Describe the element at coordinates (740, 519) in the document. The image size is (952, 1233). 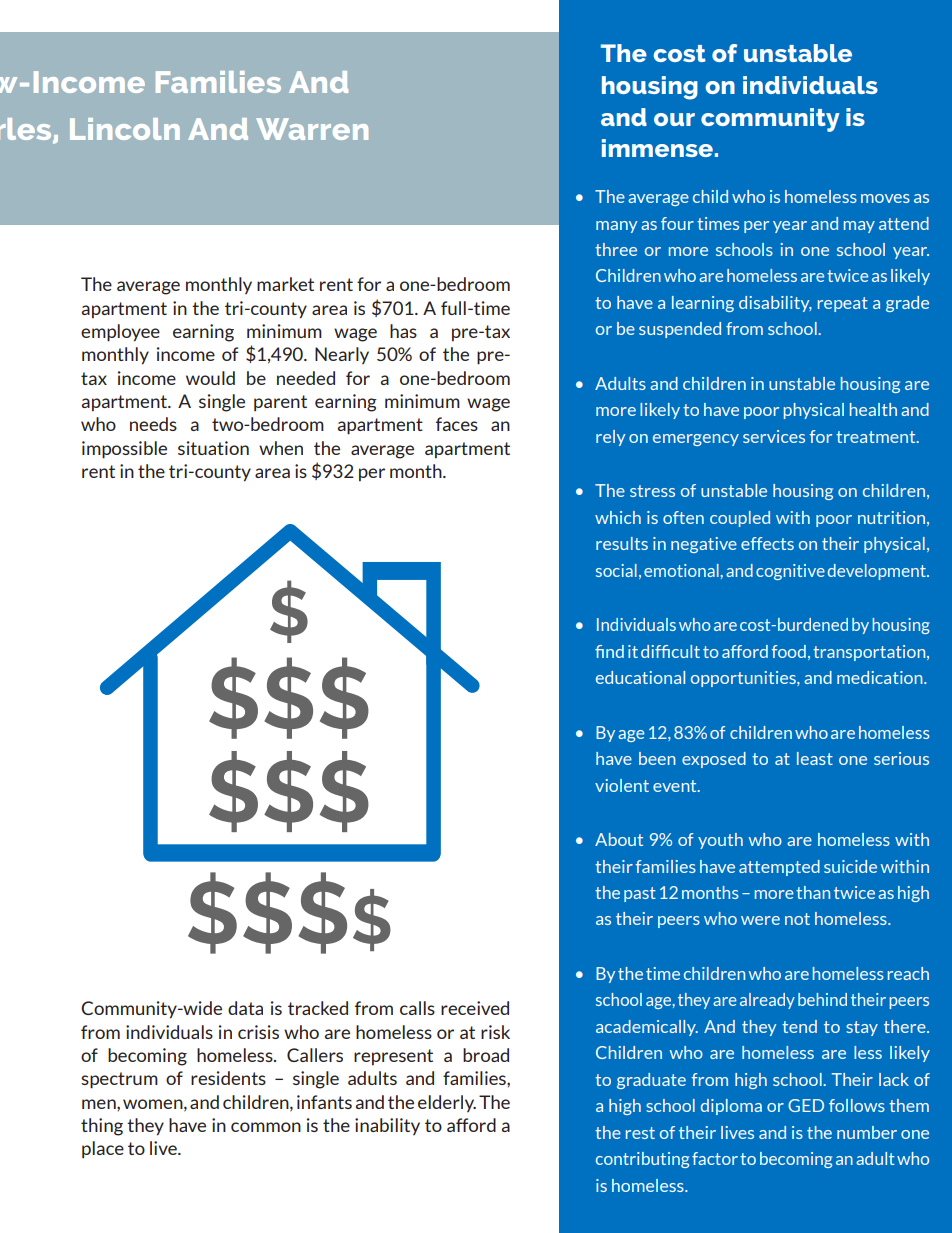
I see `coupled` at that location.
